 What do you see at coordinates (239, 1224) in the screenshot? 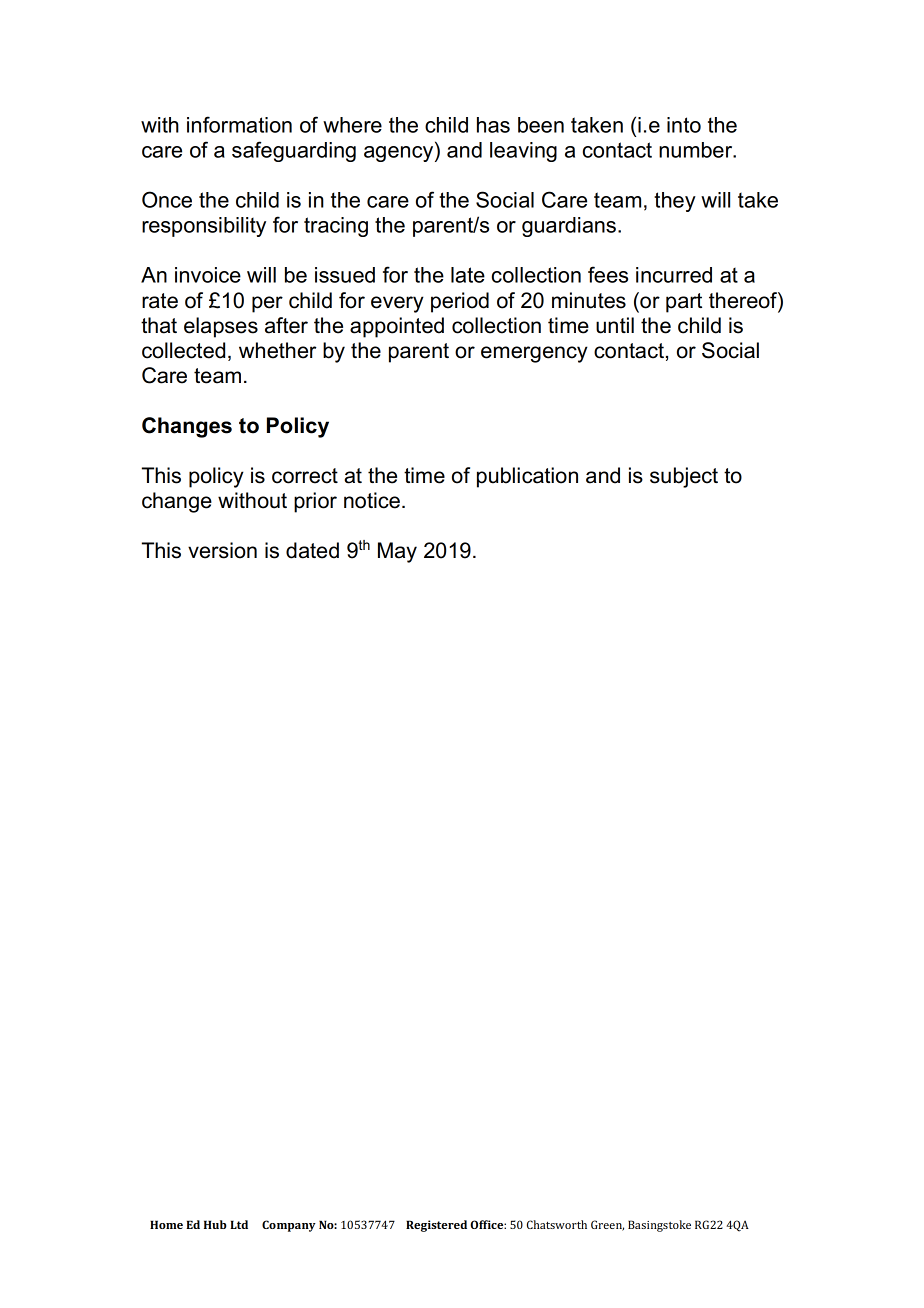
I see `Ltd` at bounding box center [239, 1224].
